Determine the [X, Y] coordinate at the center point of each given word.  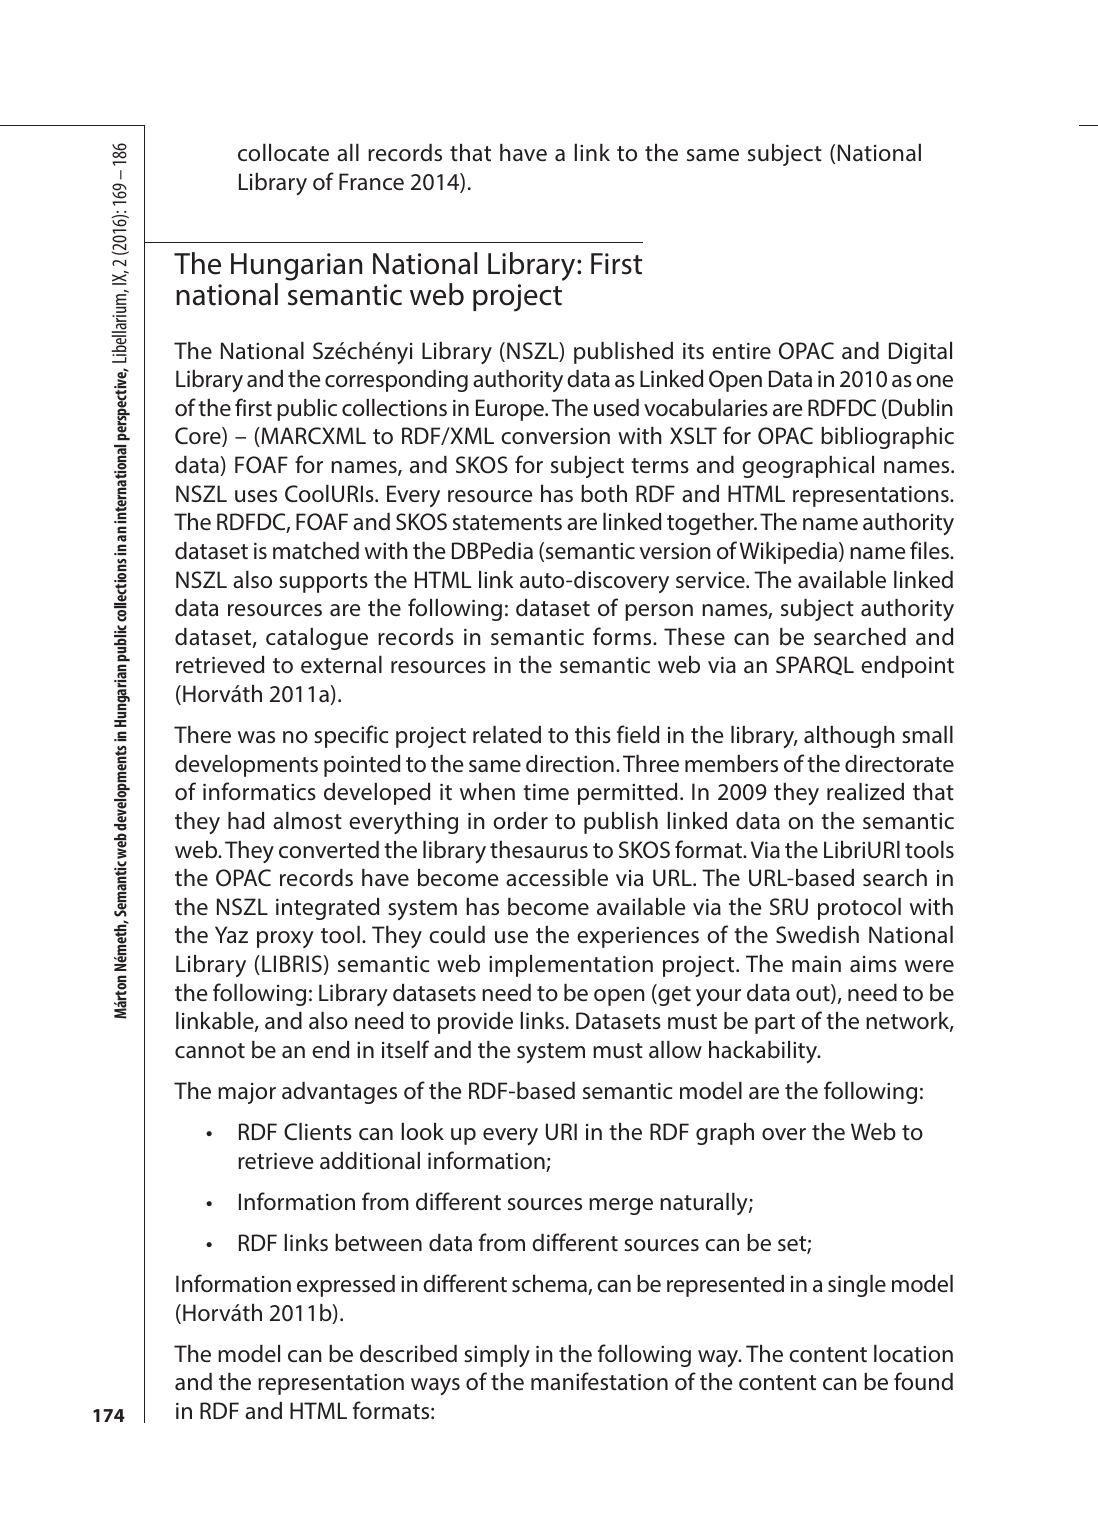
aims [873, 964]
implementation [571, 966]
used [616, 407]
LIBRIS [292, 963]
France [371, 182]
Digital [920, 353]
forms [623, 636]
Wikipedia [790, 553]
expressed [346, 1286]
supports [323, 583]
